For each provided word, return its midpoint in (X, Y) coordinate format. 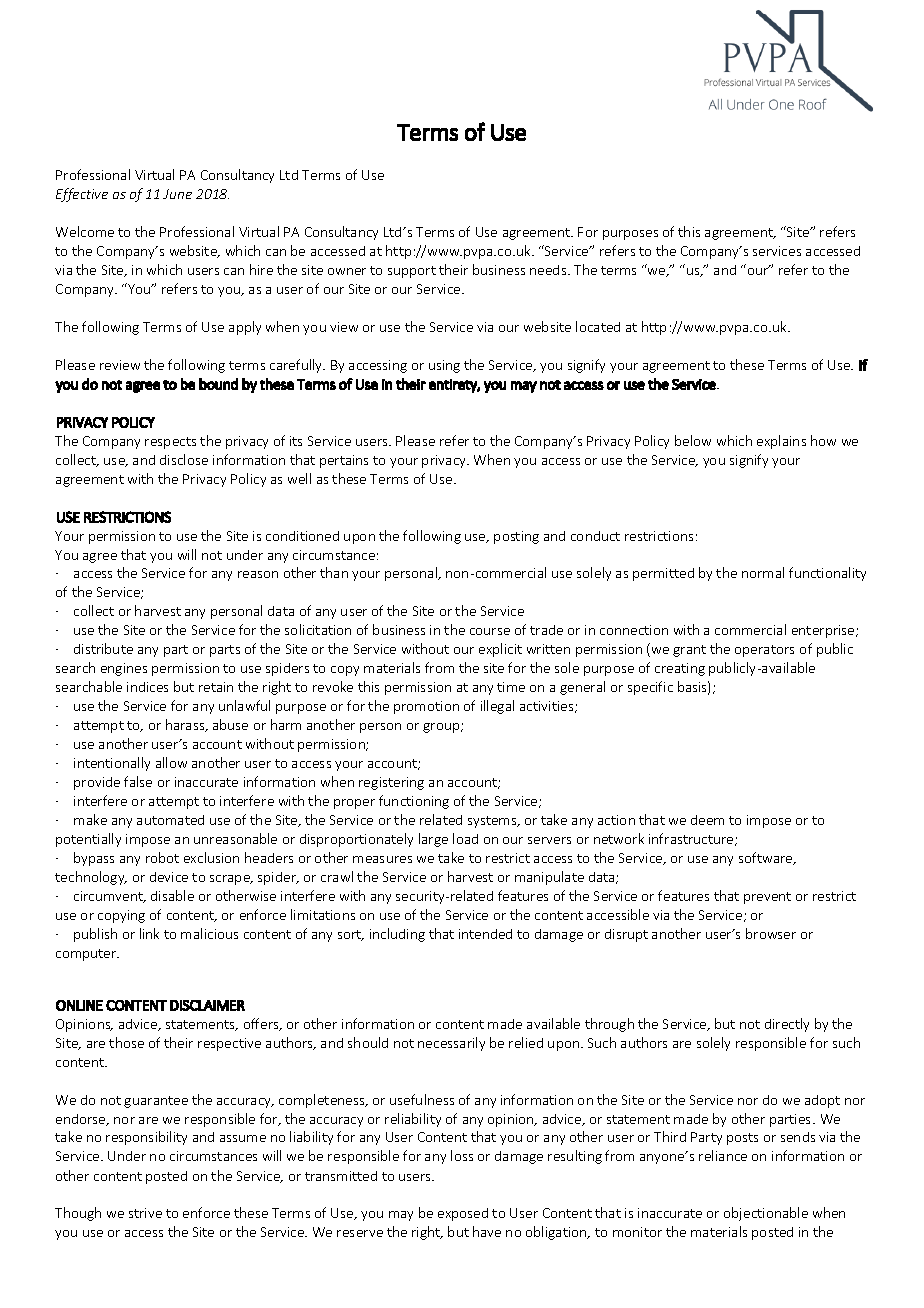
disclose (184, 459)
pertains (344, 461)
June (177, 194)
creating (680, 669)
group (442, 728)
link (149, 933)
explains (781, 442)
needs (549, 270)
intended (485, 934)
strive (145, 1213)
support (412, 272)
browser (771, 933)
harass (186, 725)
